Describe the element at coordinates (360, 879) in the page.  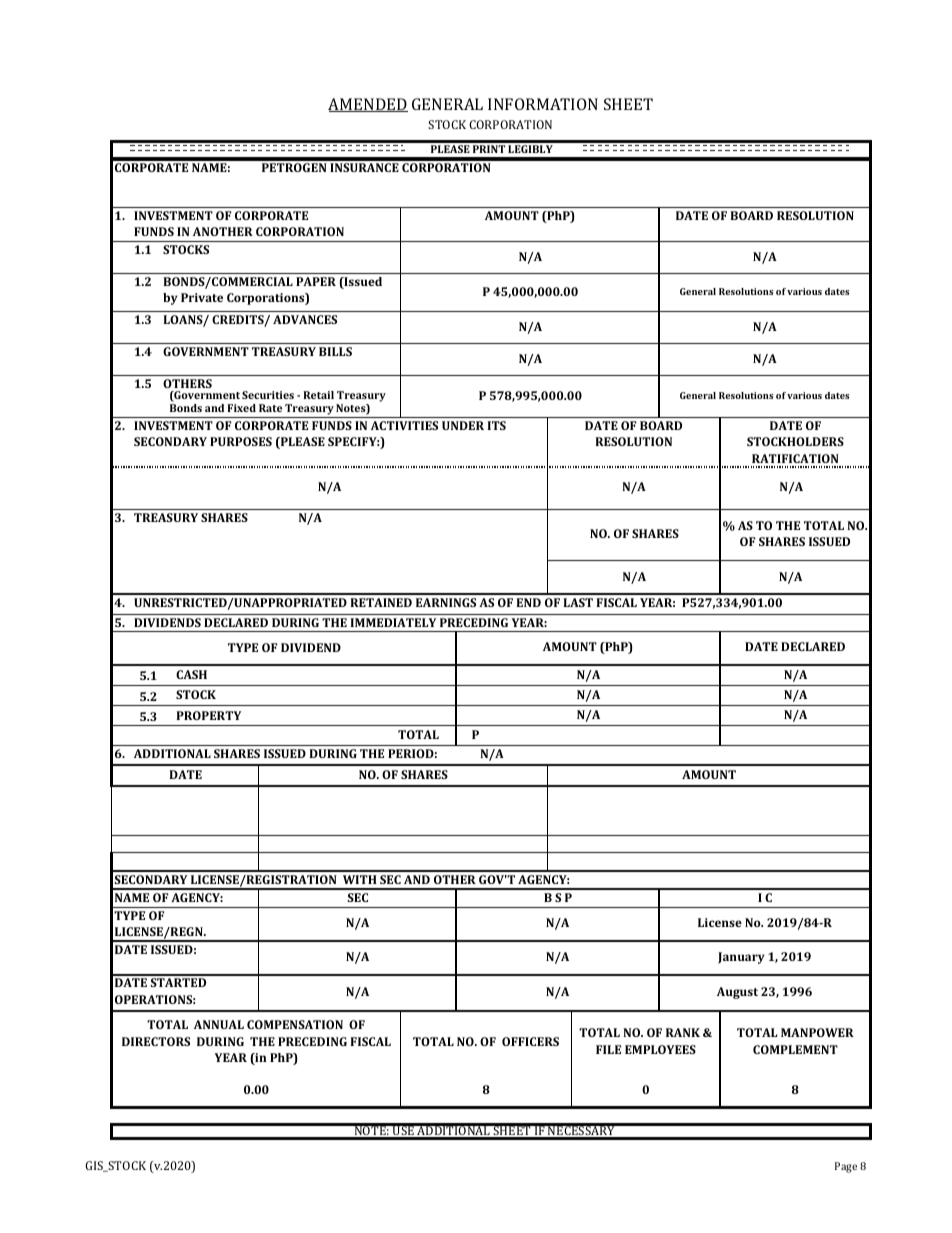
I see `WITH` at that location.
